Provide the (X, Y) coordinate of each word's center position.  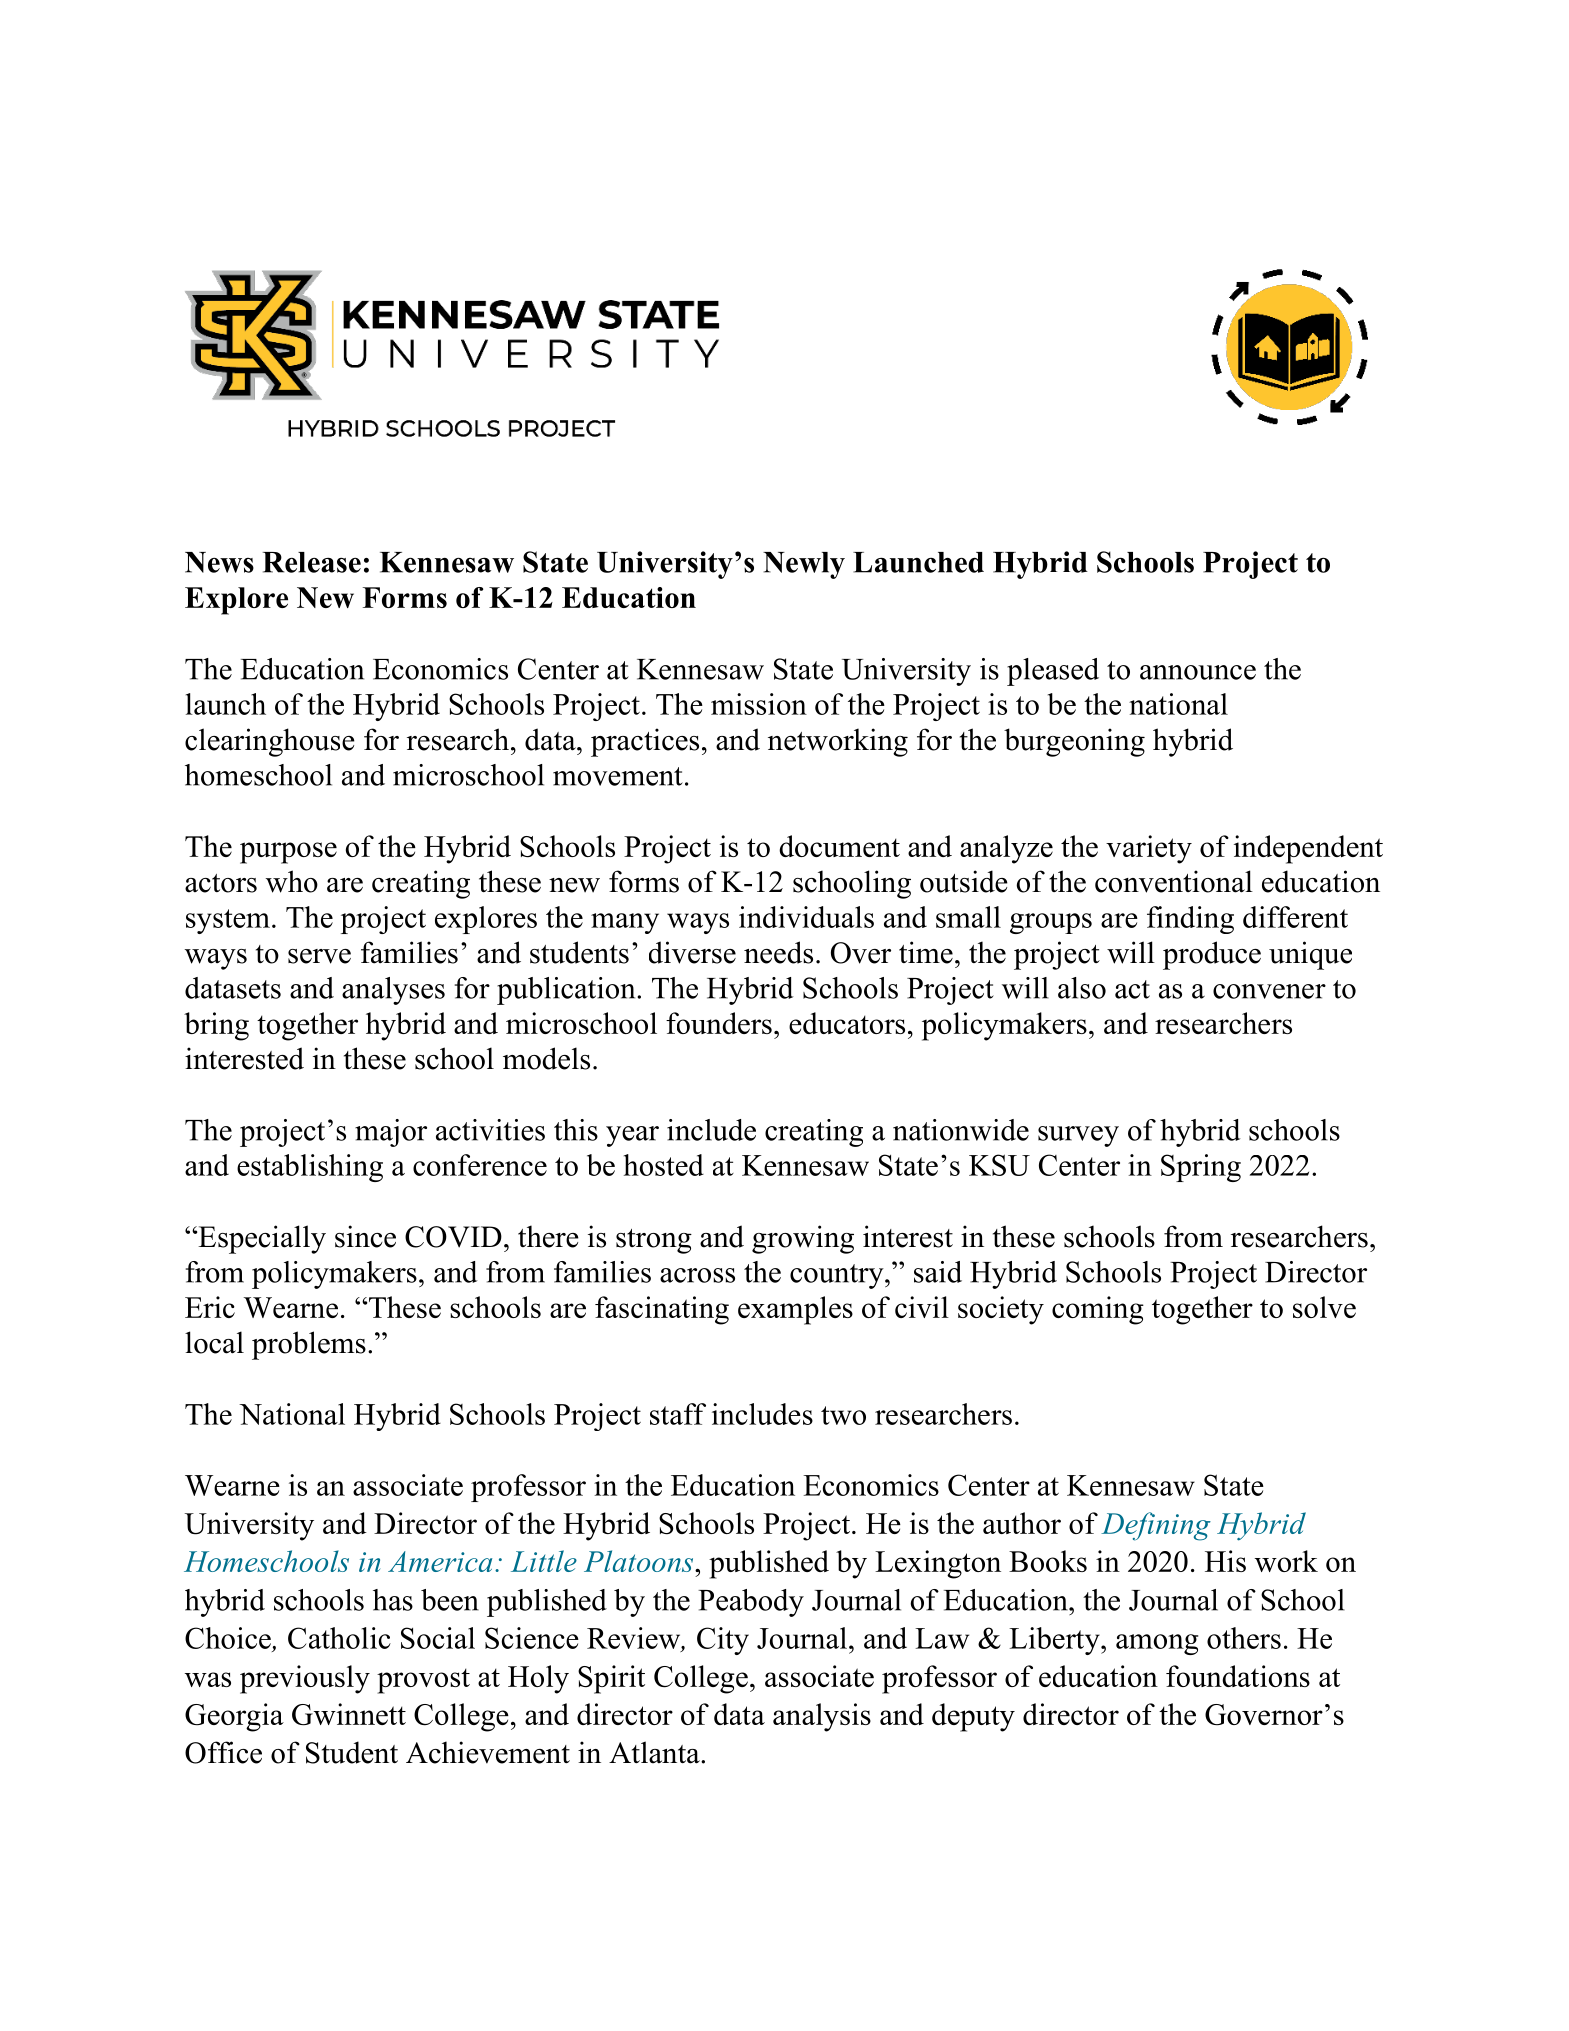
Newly (804, 565)
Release (312, 562)
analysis (822, 1717)
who (292, 881)
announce (1198, 672)
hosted (664, 1165)
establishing (310, 1168)
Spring (1201, 1168)
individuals (806, 917)
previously (305, 1679)
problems (309, 1345)
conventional (1174, 881)
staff (678, 1414)
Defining (1156, 1526)
